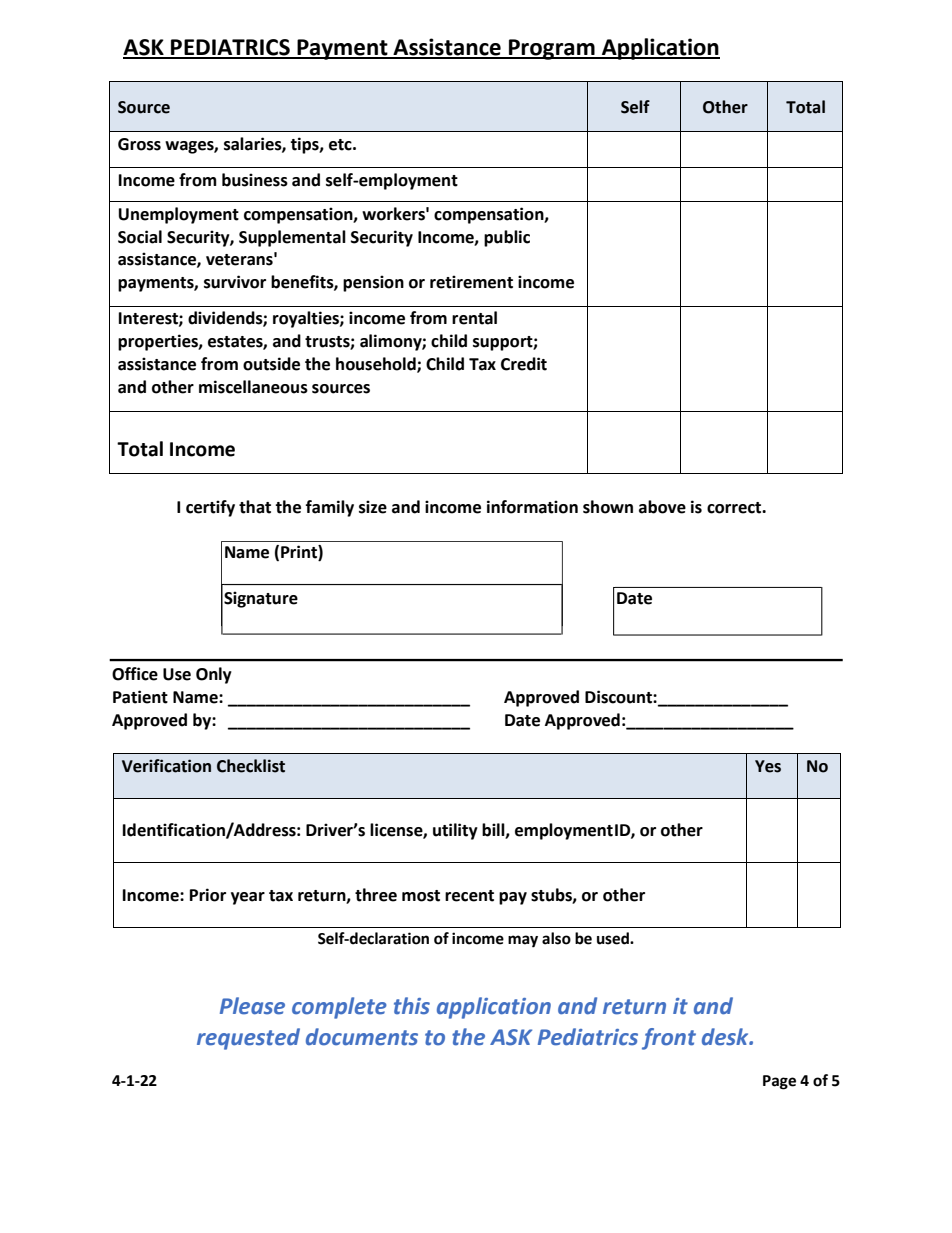 This image has height=1233, width=952. Describe the element at coordinates (474, 318) in the image. I see `rental` at that location.
